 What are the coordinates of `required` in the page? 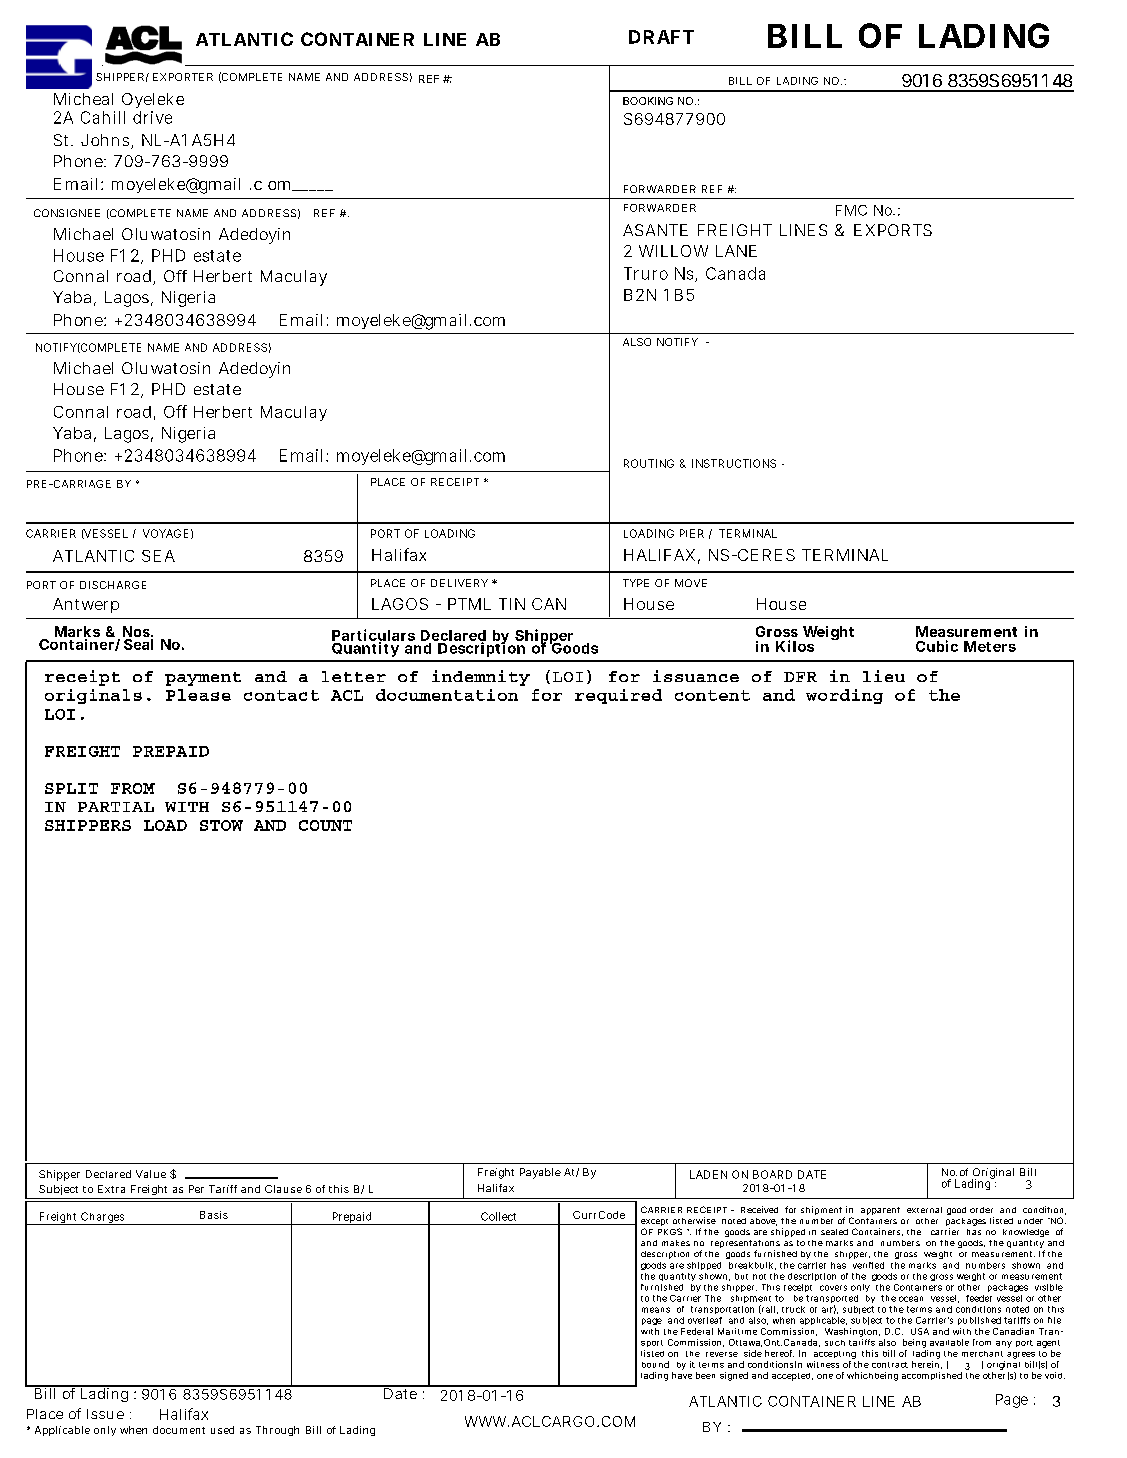 It's located at (618, 696).
